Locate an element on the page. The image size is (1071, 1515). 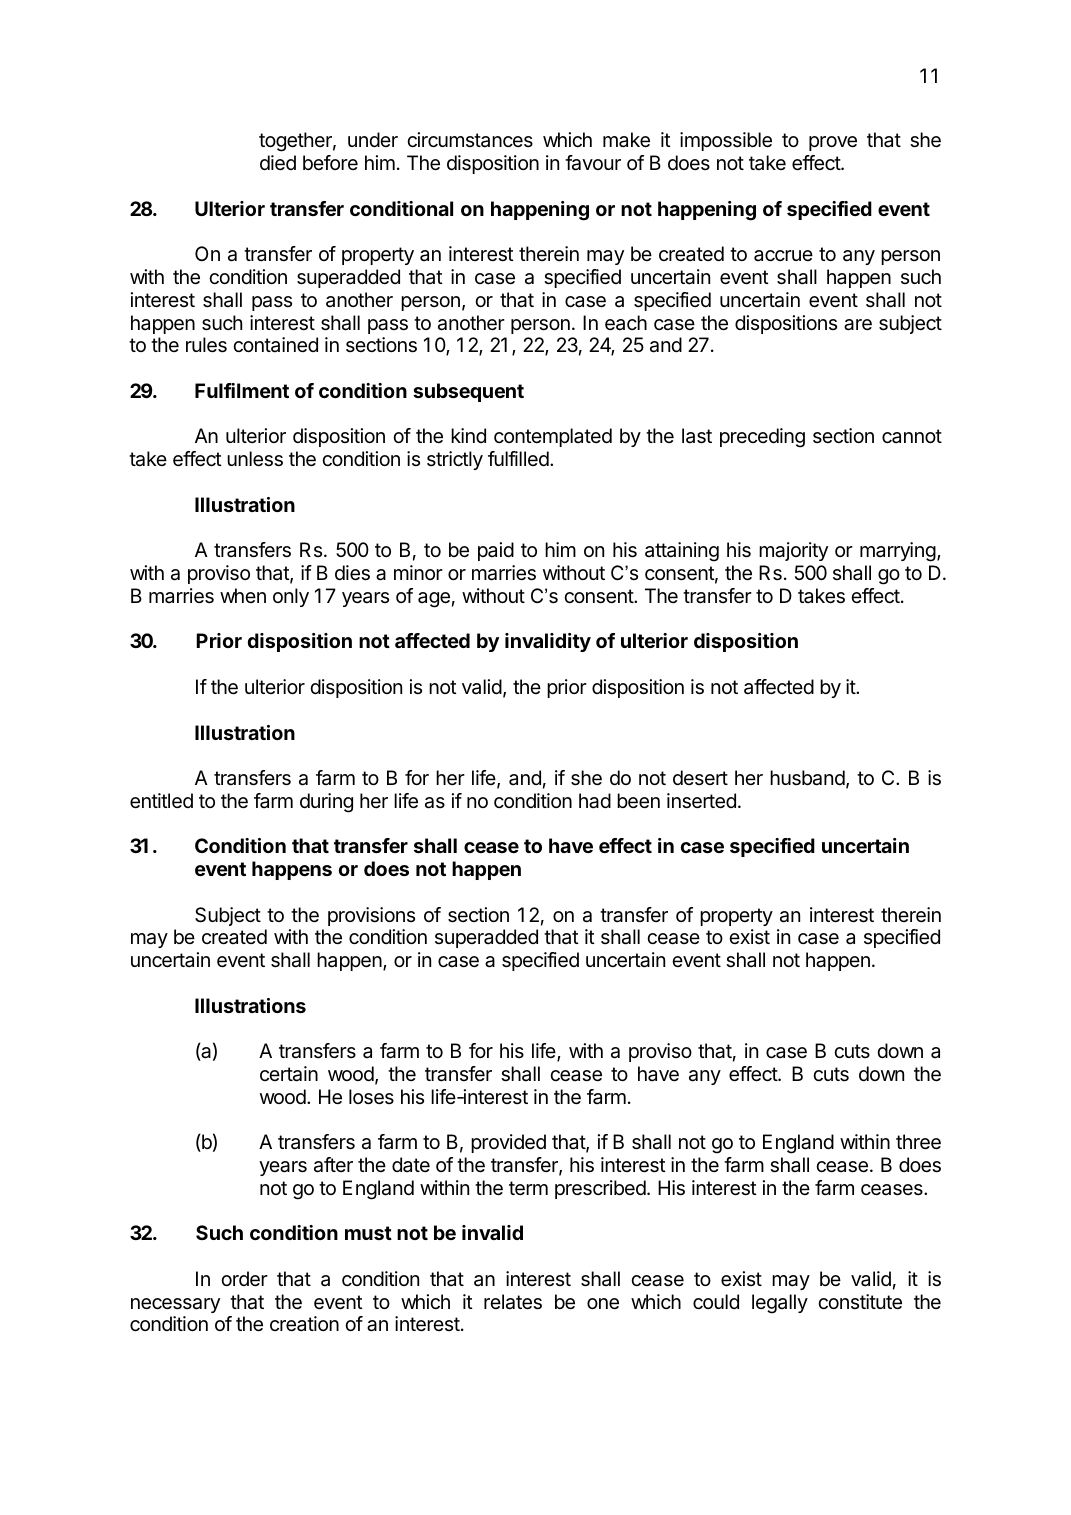
prove is located at coordinates (833, 143).
